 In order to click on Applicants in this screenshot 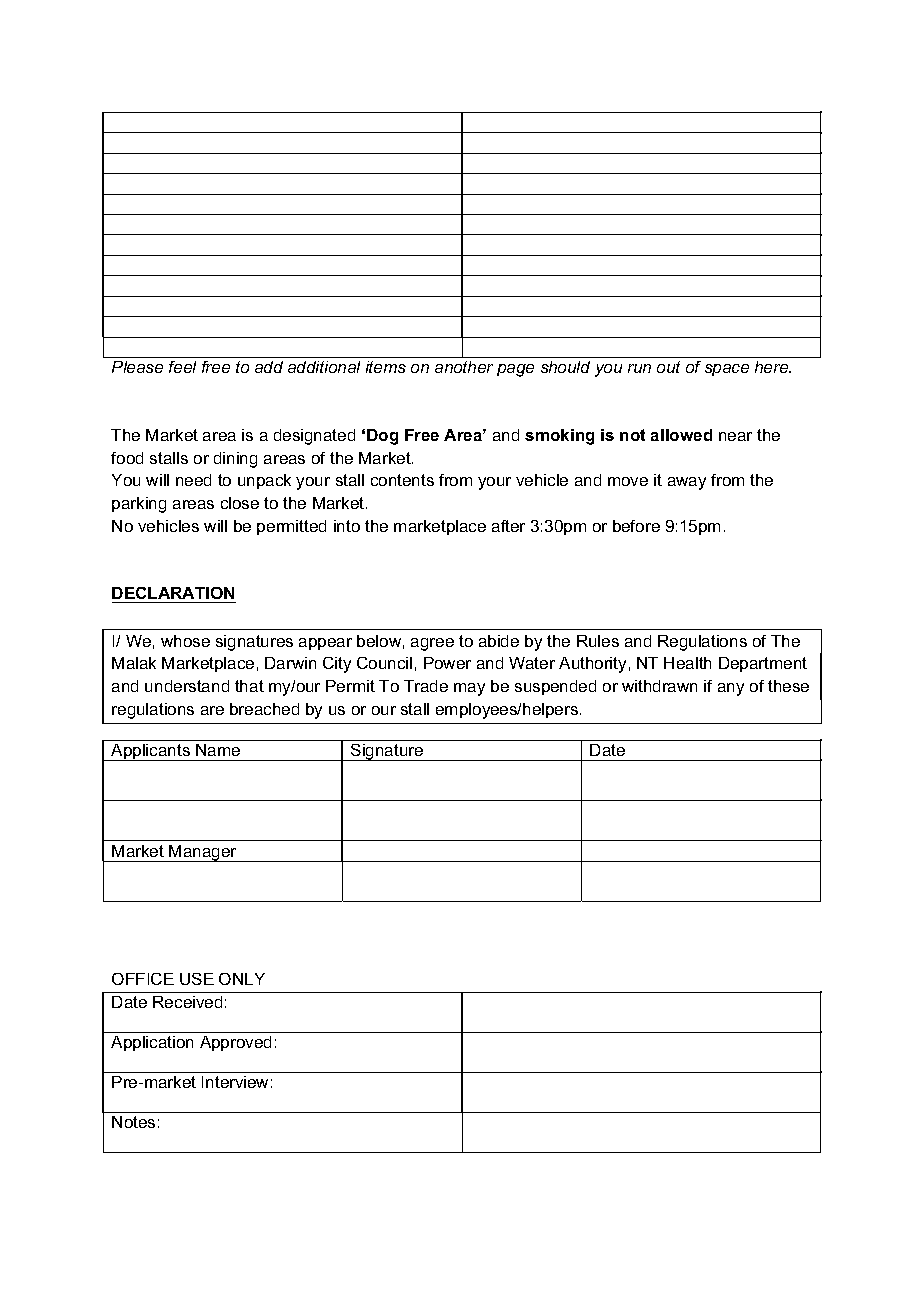, I will do `click(150, 752)`.
